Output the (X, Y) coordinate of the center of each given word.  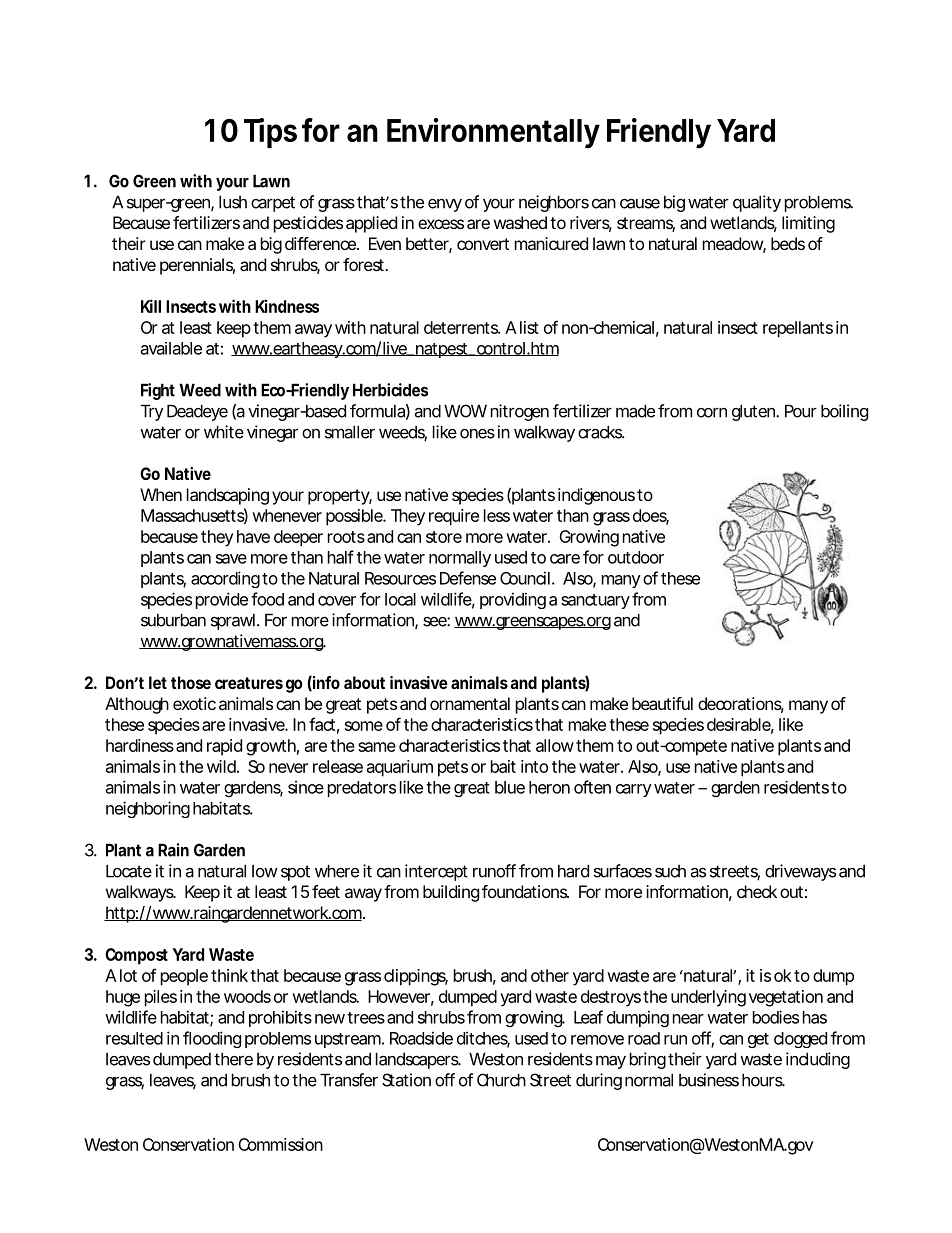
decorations (741, 705)
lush (233, 202)
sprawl (235, 622)
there (233, 1059)
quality (757, 203)
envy (445, 205)
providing (513, 600)
